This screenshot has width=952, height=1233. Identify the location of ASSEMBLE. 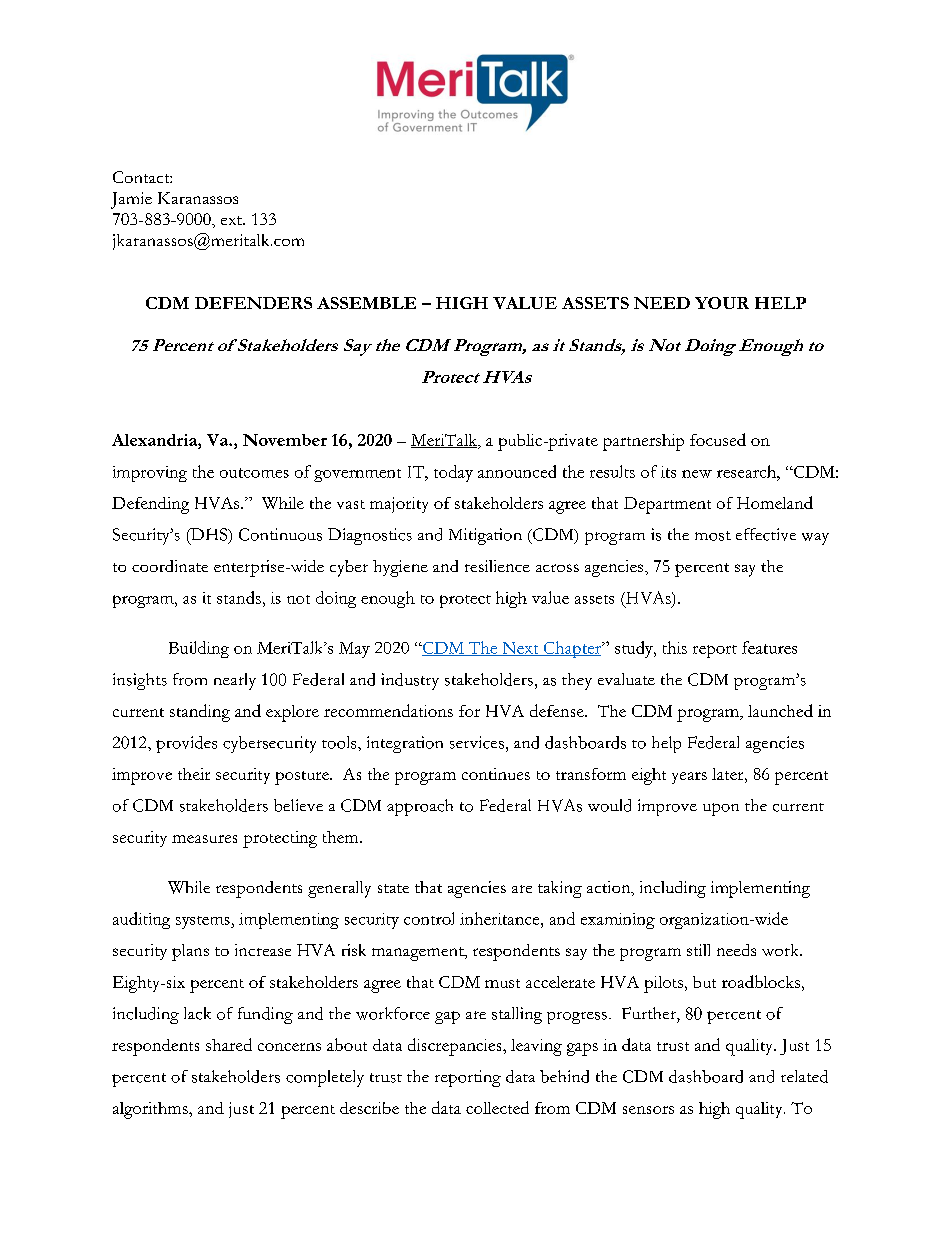
(366, 303).
